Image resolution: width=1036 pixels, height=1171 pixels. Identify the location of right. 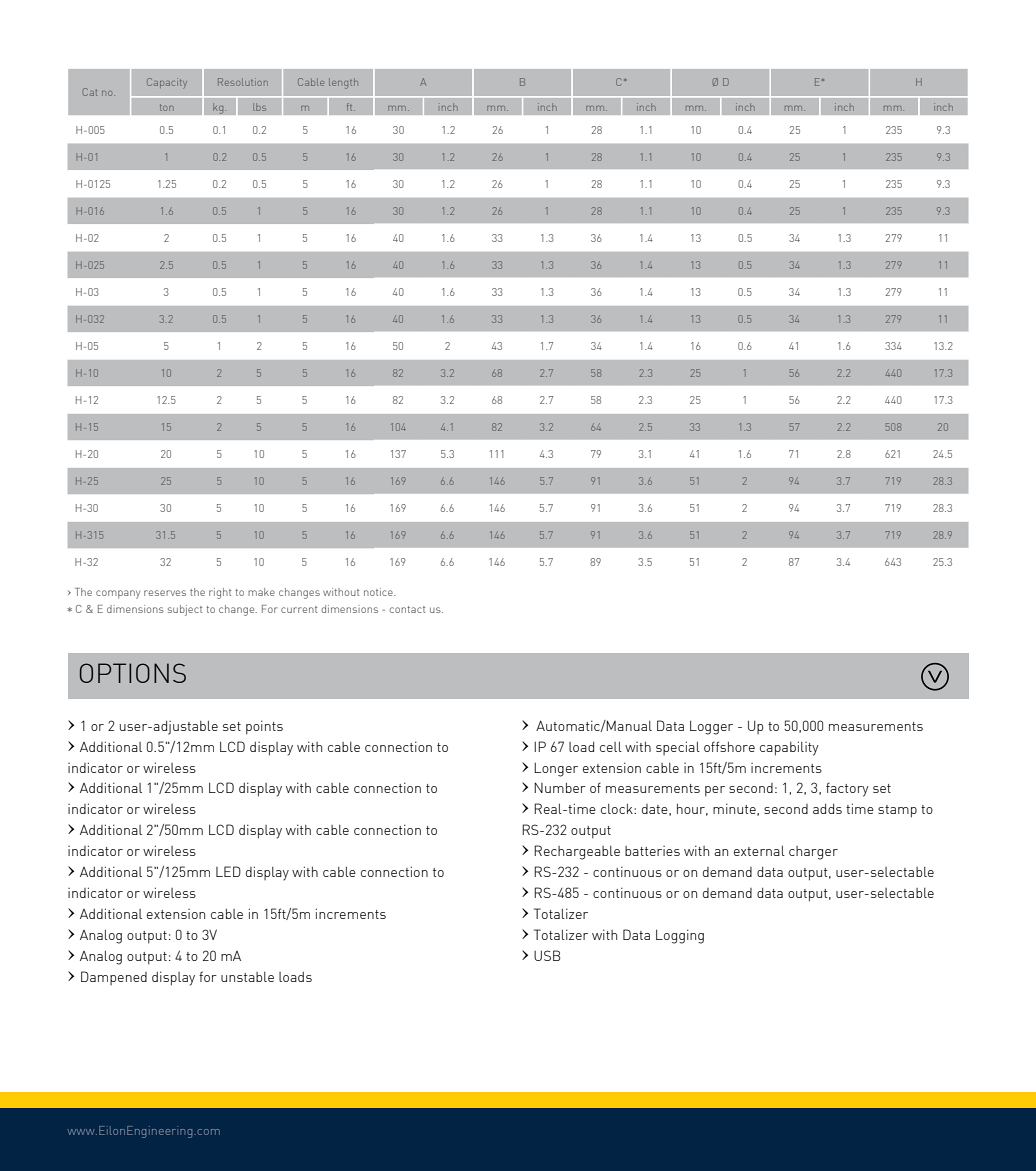
(220, 593).
